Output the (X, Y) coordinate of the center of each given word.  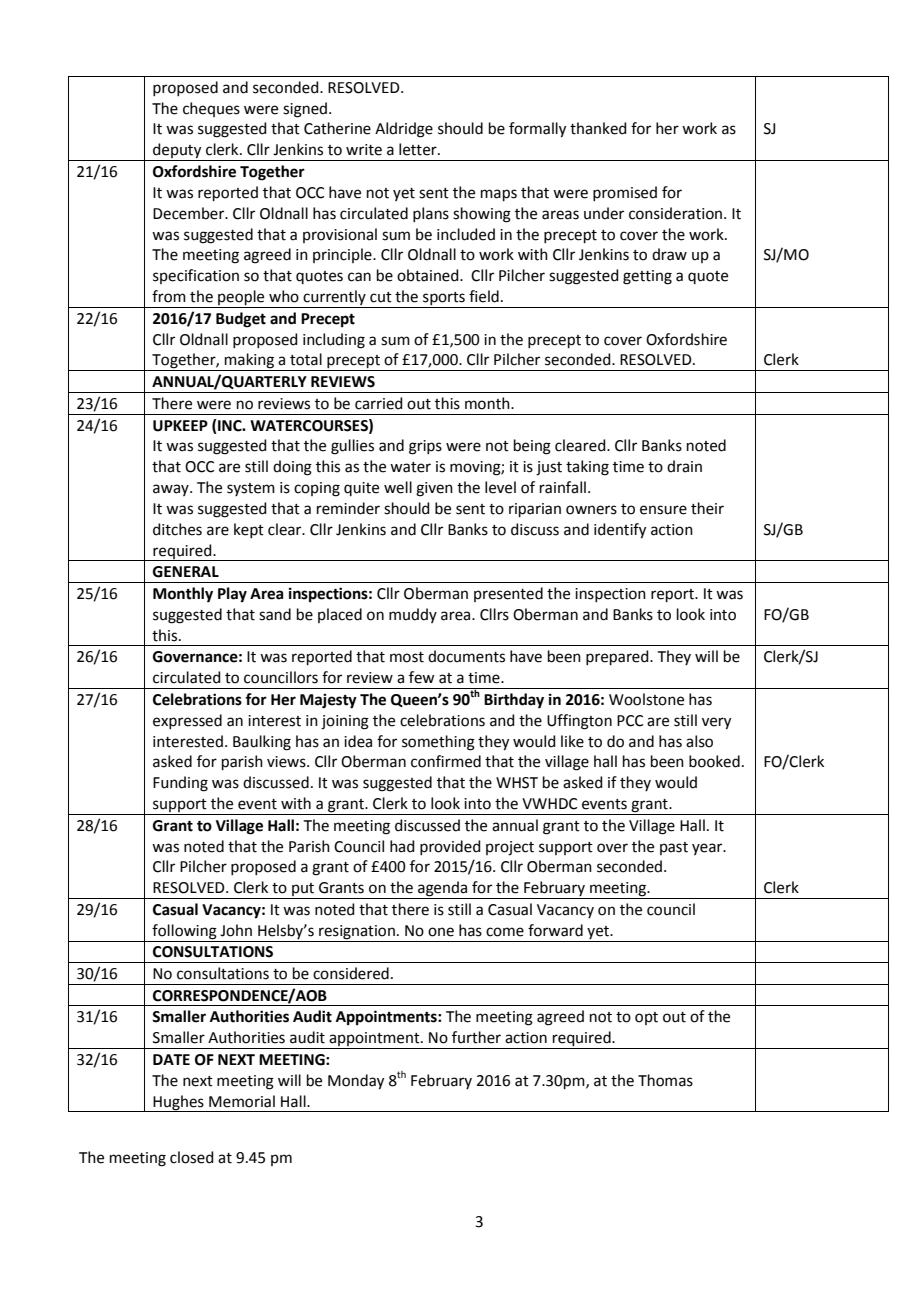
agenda (442, 890)
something (438, 743)
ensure (663, 510)
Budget (241, 320)
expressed (187, 721)
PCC (630, 721)
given (434, 489)
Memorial (242, 1101)
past (674, 848)
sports (444, 300)
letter (419, 149)
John (236, 930)
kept (249, 530)
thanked (598, 128)
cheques (211, 109)
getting (647, 277)
